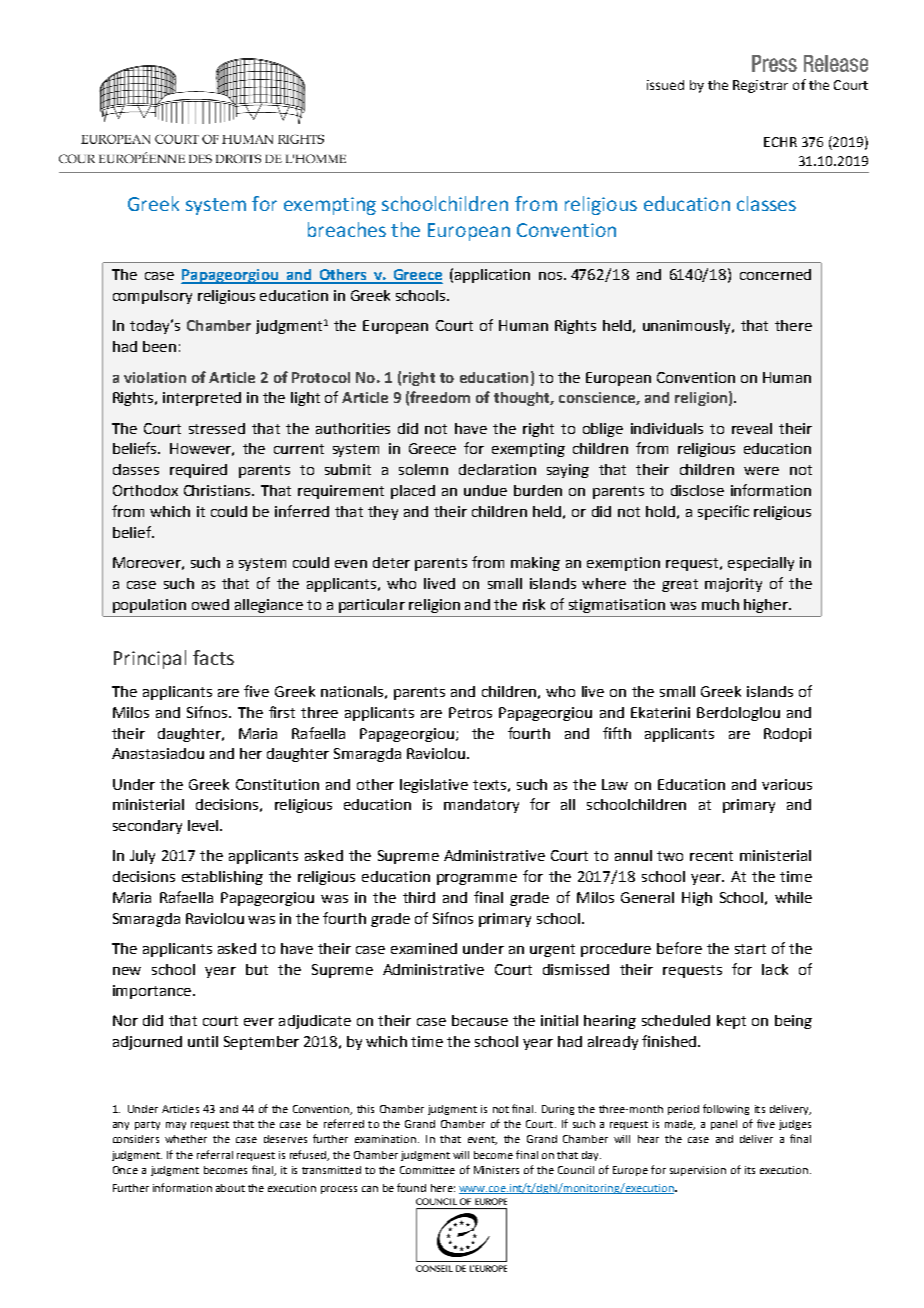 This screenshot has width=924, height=1308. I want to click on much, so click(720, 604).
